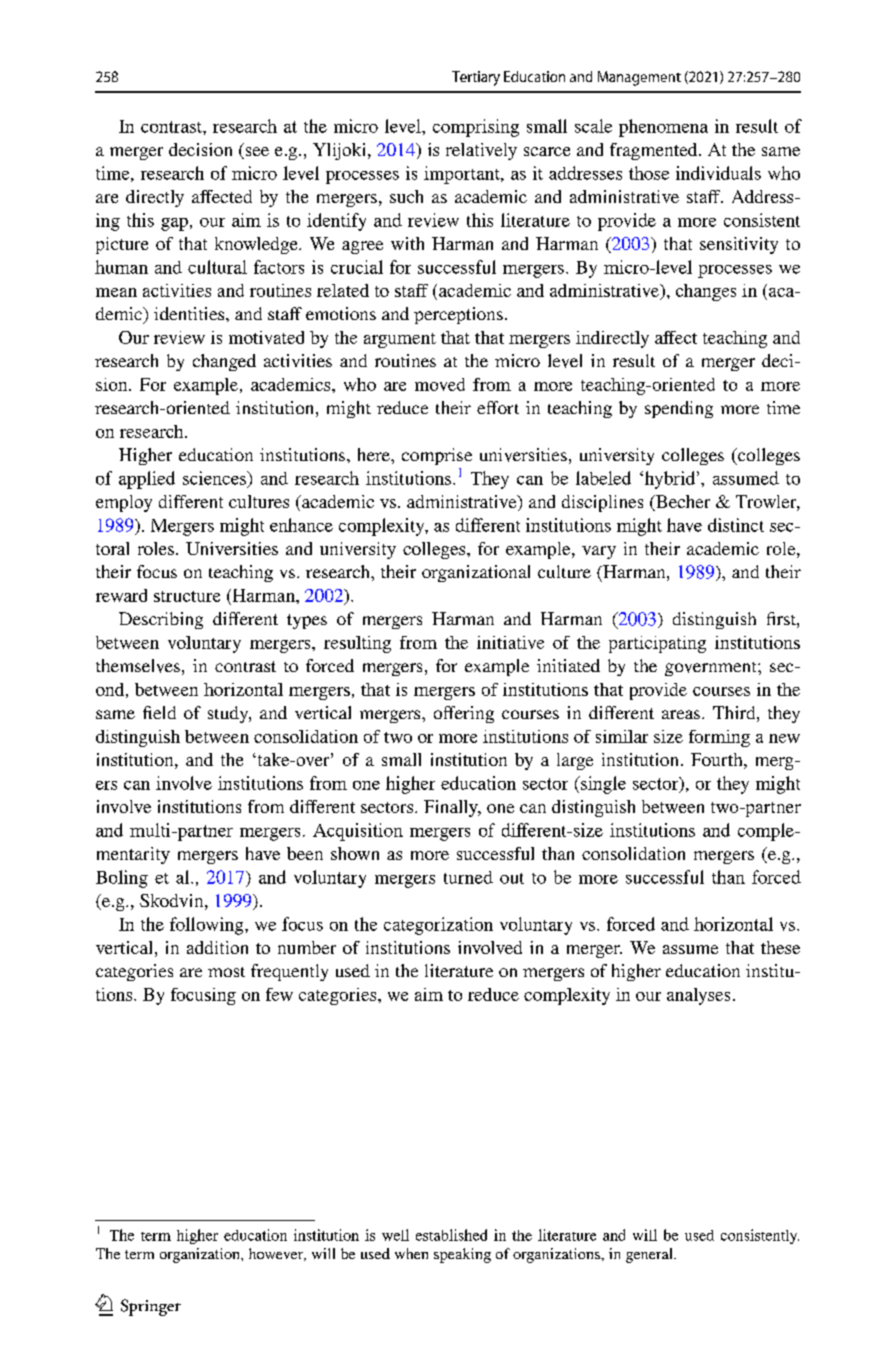 The width and height of the document is (896, 1359). Describe the element at coordinates (657, 644) in the document. I see `participating` at that location.
